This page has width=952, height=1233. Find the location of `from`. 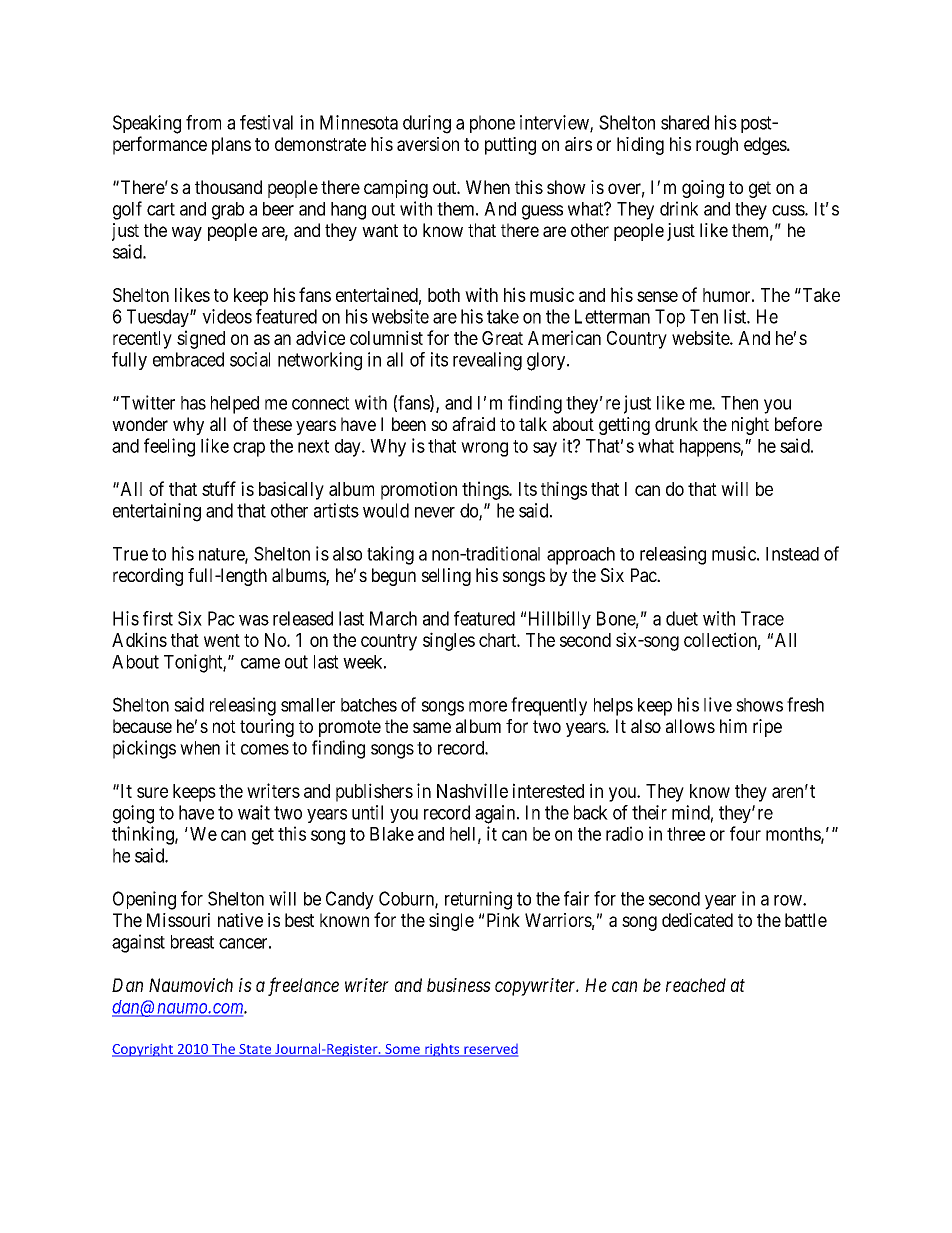

from is located at coordinates (203, 122).
